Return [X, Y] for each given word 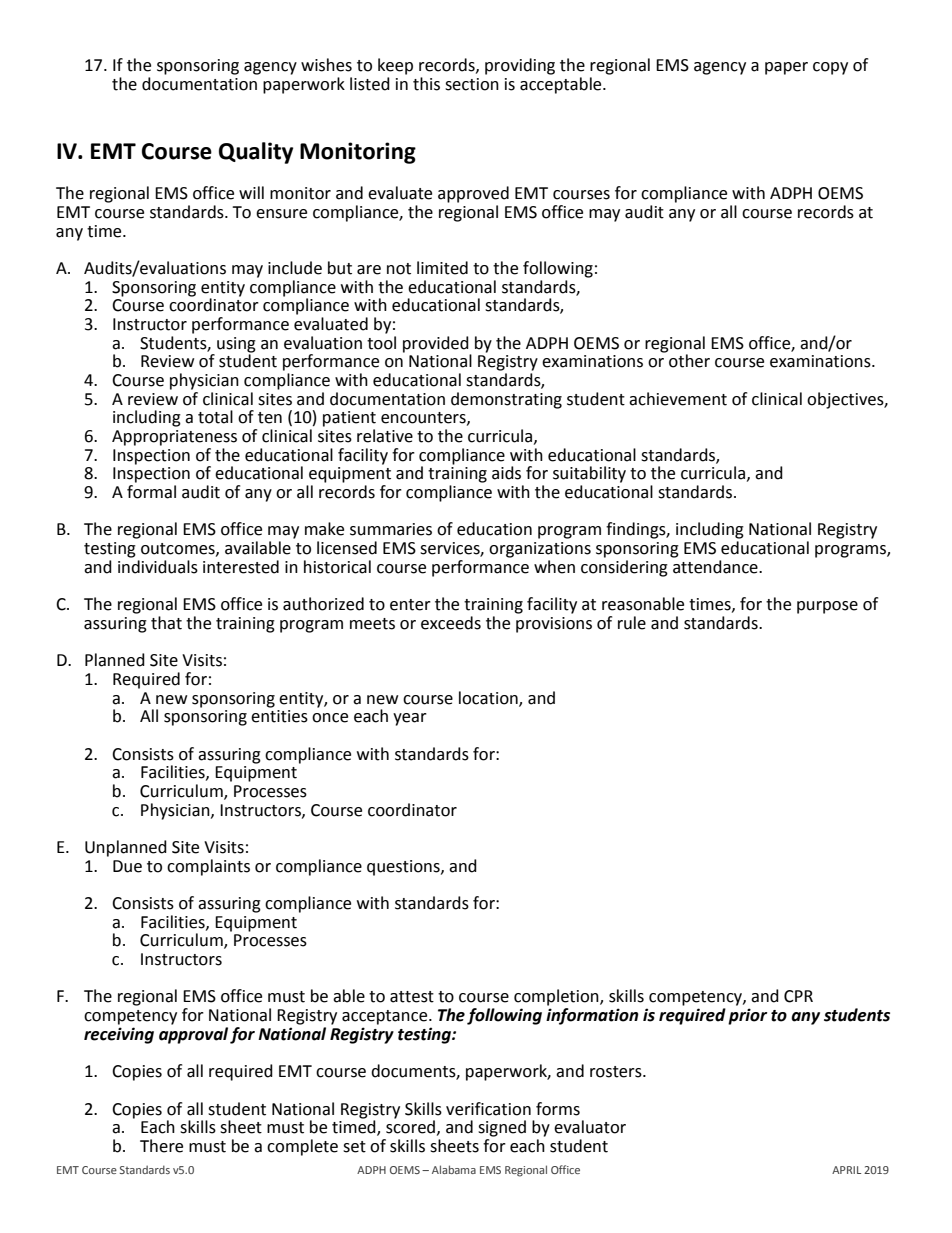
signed [502, 1128]
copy [830, 68]
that [166, 623]
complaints [208, 867]
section [472, 84]
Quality [256, 153]
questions [404, 868]
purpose [827, 607]
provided [436, 344]
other [689, 361]
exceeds [451, 623]
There [161, 1146]
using [236, 345]
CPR [798, 996]
